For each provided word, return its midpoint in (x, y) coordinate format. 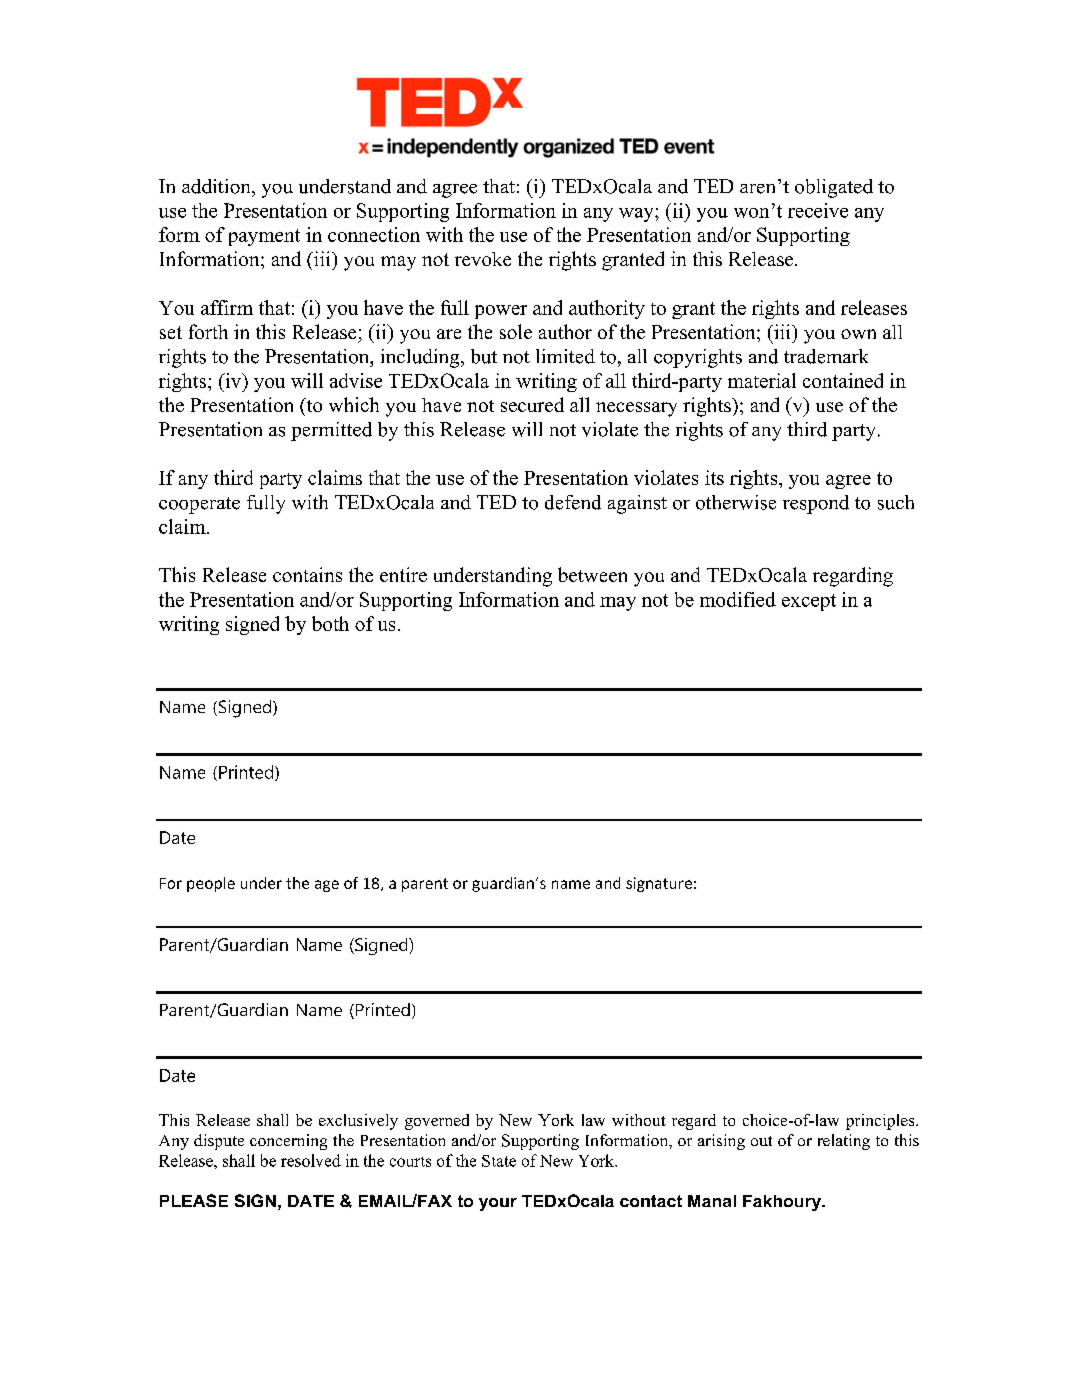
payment (264, 237)
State (499, 1161)
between (592, 574)
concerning (288, 1142)
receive (818, 210)
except (809, 602)
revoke (483, 259)
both (330, 623)
